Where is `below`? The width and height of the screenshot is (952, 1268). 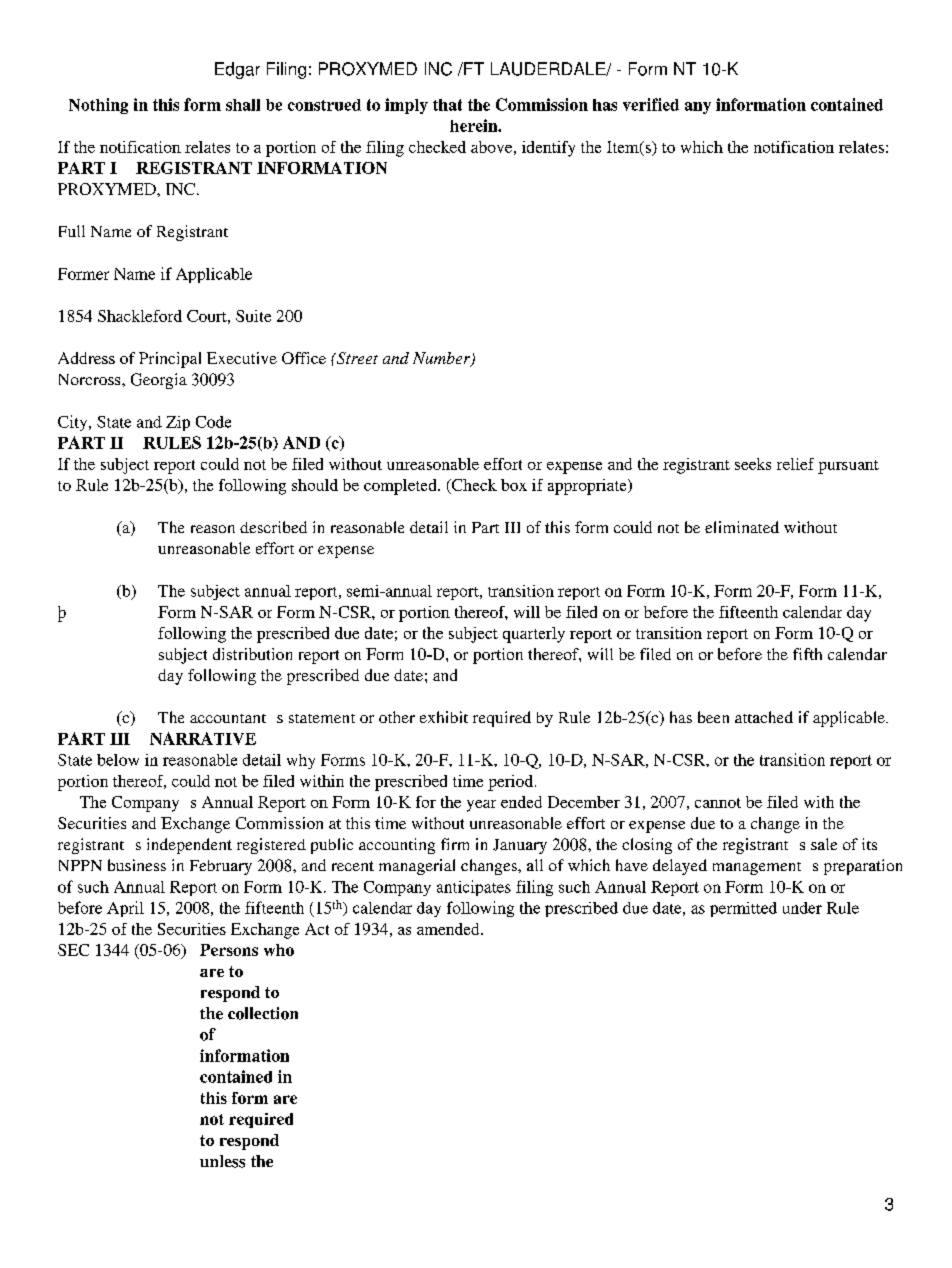 below is located at coordinates (118, 760).
